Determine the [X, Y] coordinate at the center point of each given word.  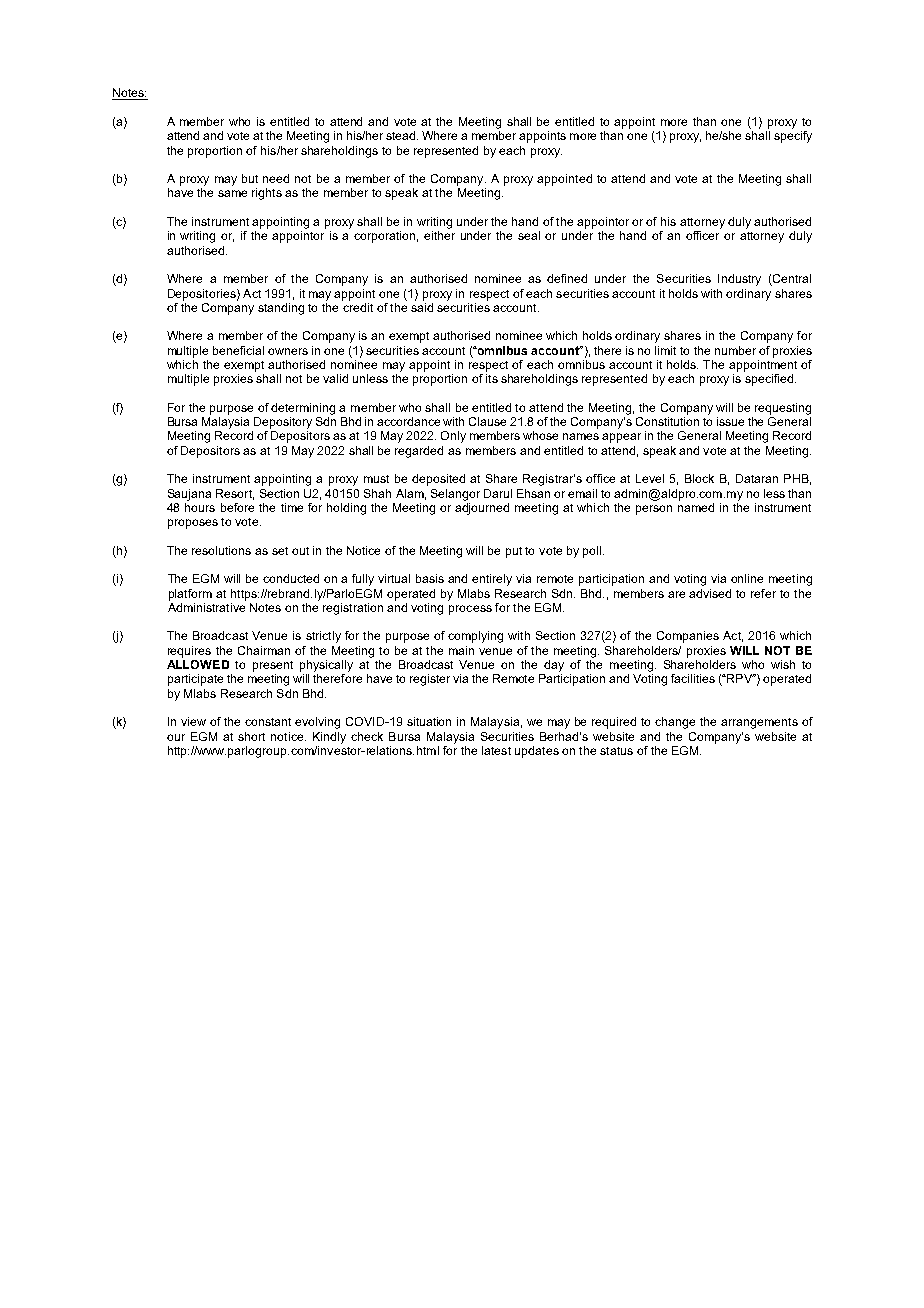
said [422, 306]
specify [793, 137]
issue [730, 421]
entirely [492, 580]
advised [710, 593]
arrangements [759, 723]
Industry [739, 280]
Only [453, 437]
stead [402, 135]
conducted [291, 578]
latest [496, 750]
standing [281, 309]
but [250, 178]
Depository [283, 423]
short [251, 736]
